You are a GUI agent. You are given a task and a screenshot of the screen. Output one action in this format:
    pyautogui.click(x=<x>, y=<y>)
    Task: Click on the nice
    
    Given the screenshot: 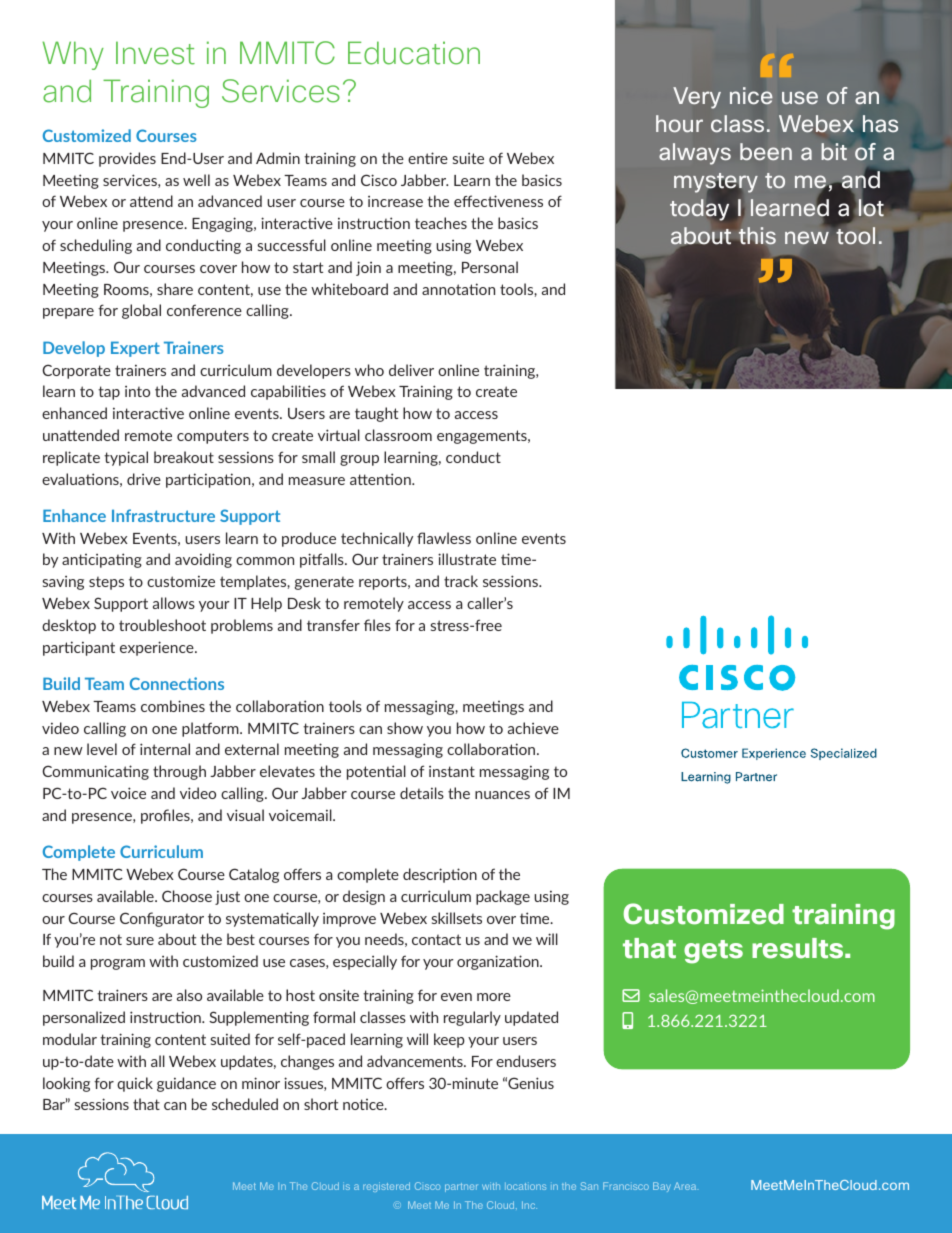 What is the action you would take?
    pyautogui.click(x=751, y=95)
